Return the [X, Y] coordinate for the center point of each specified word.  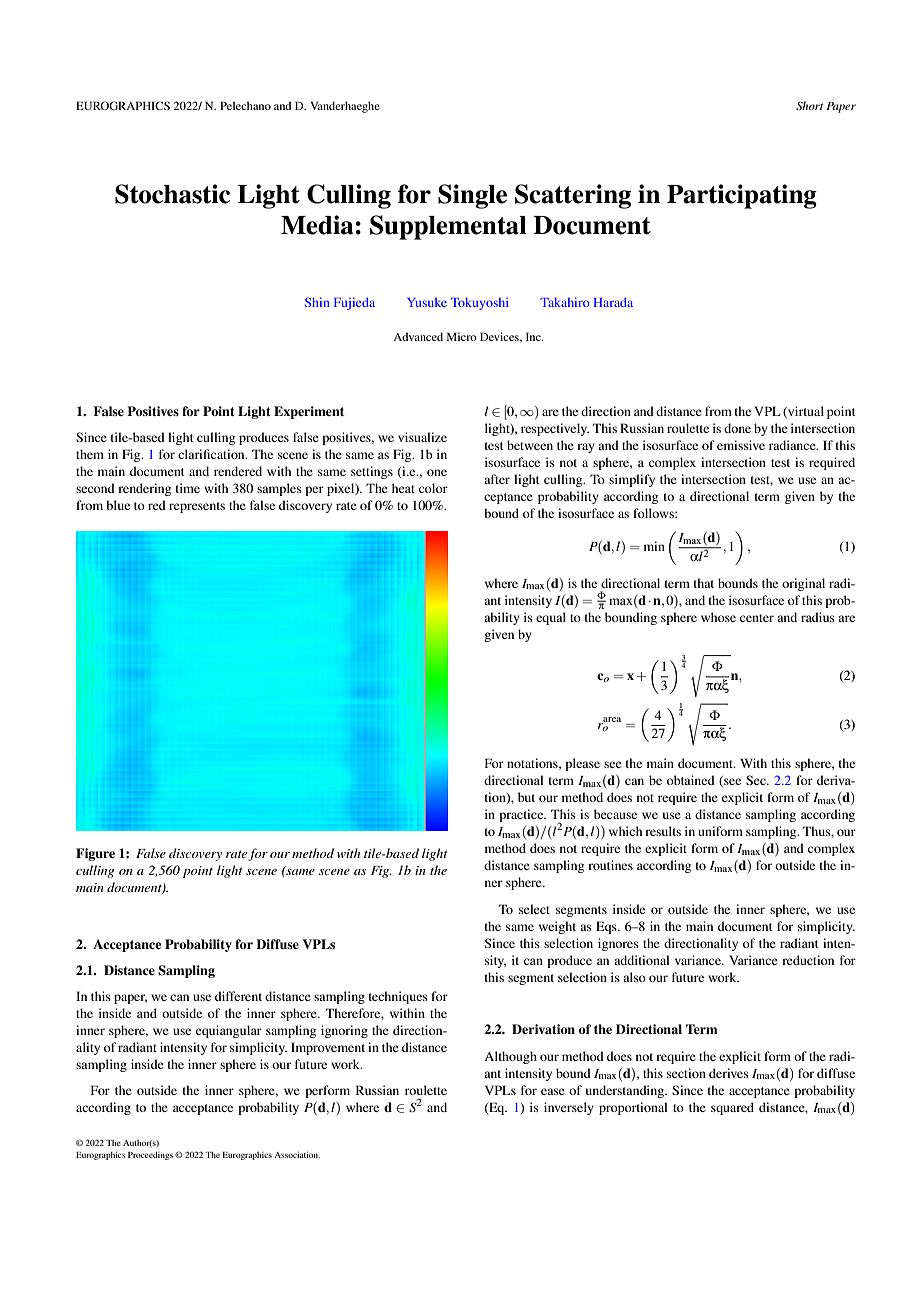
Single [472, 196]
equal [551, 618]
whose [718, 617]
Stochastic [172, 194]
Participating [742, 196]
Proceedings [150, 1156]
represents [197, 507]
